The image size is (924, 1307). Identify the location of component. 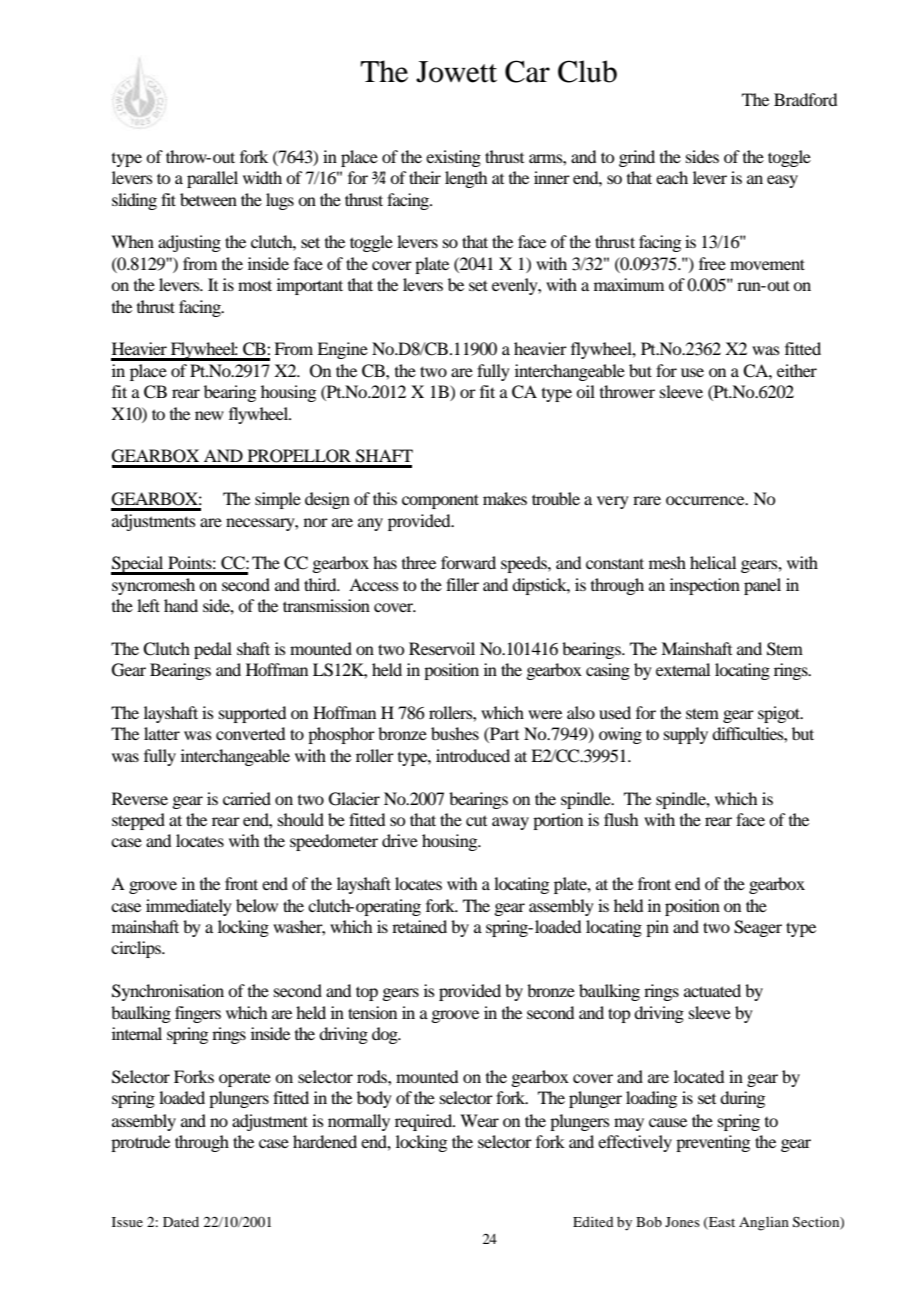
(440, 501).
